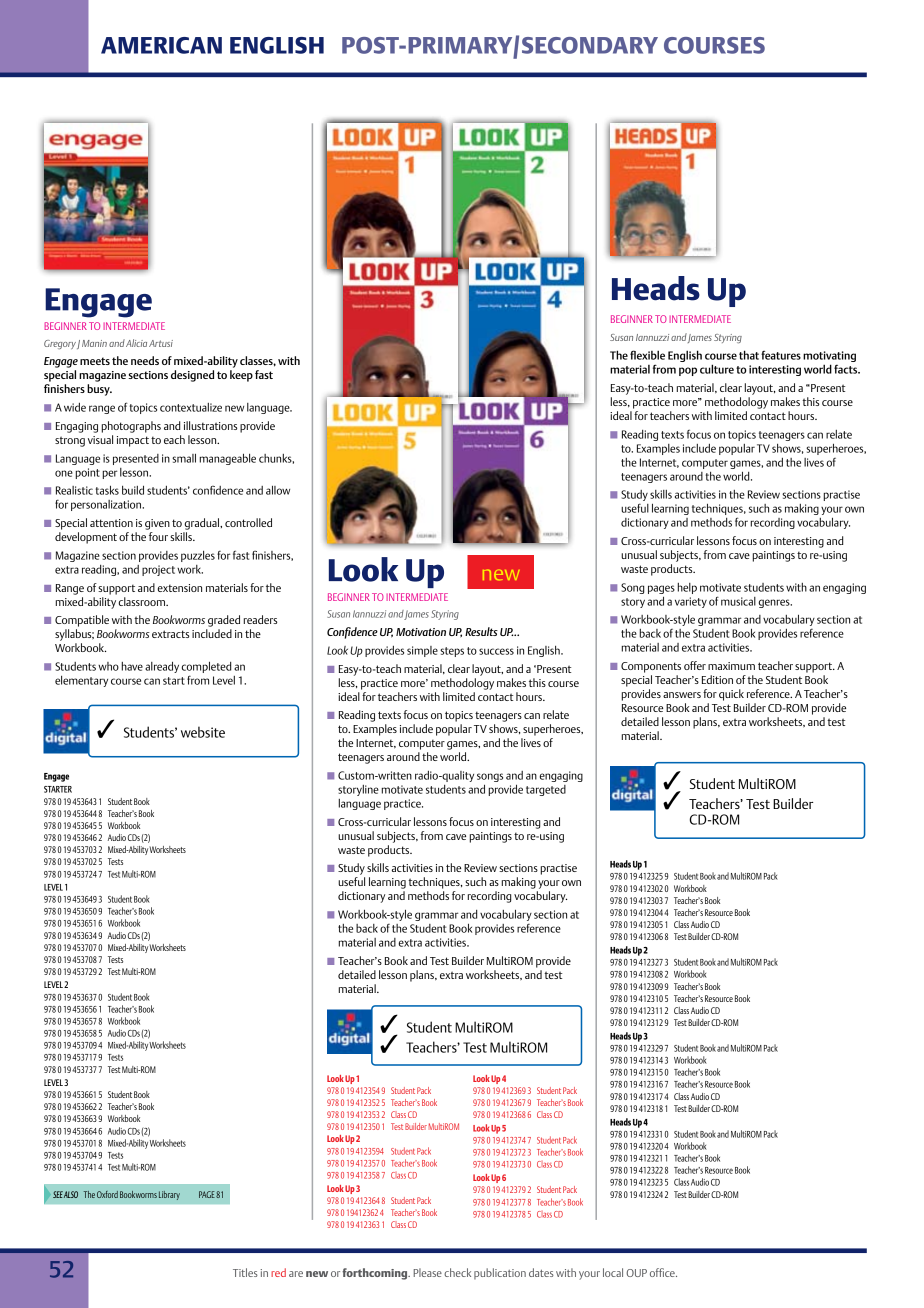 The image size is (924, 1308). Describe the element at coordinates (731, 695) in the page. I see `quick` at that location.
